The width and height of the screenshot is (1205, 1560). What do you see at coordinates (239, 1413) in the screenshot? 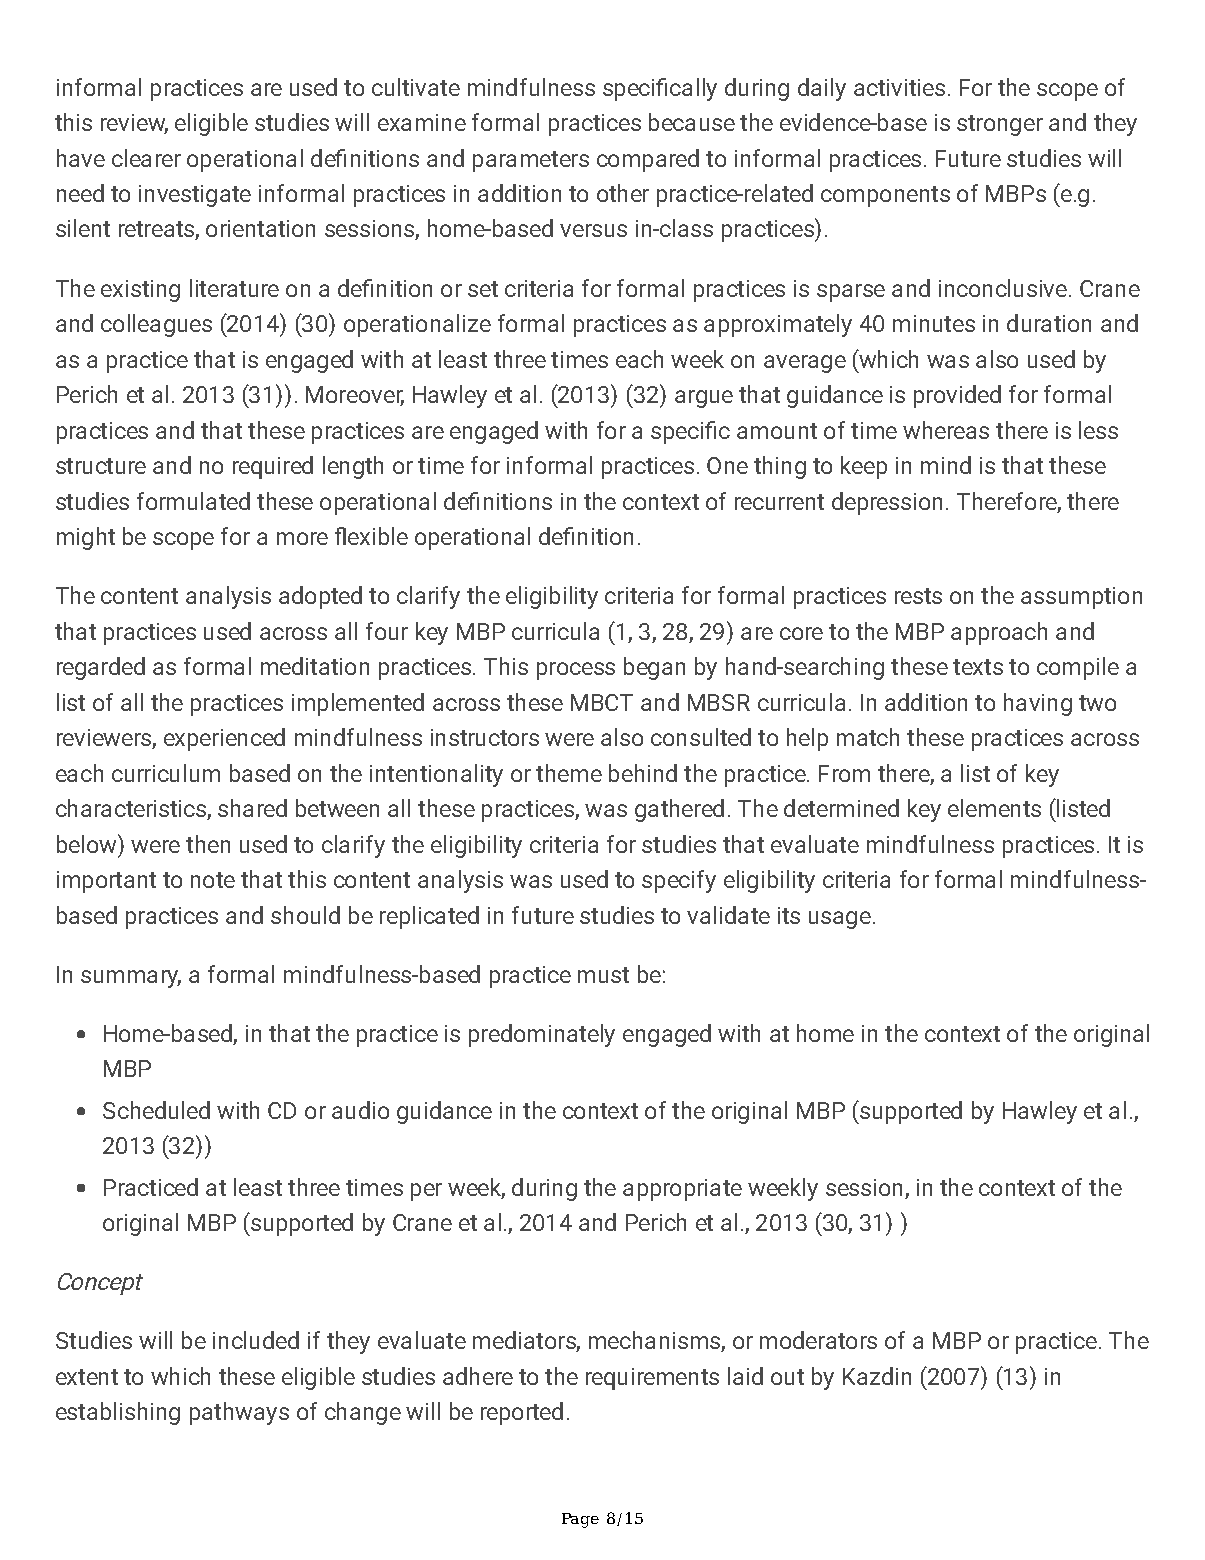
I see `pathways` at bounding box center [239, 1413].
